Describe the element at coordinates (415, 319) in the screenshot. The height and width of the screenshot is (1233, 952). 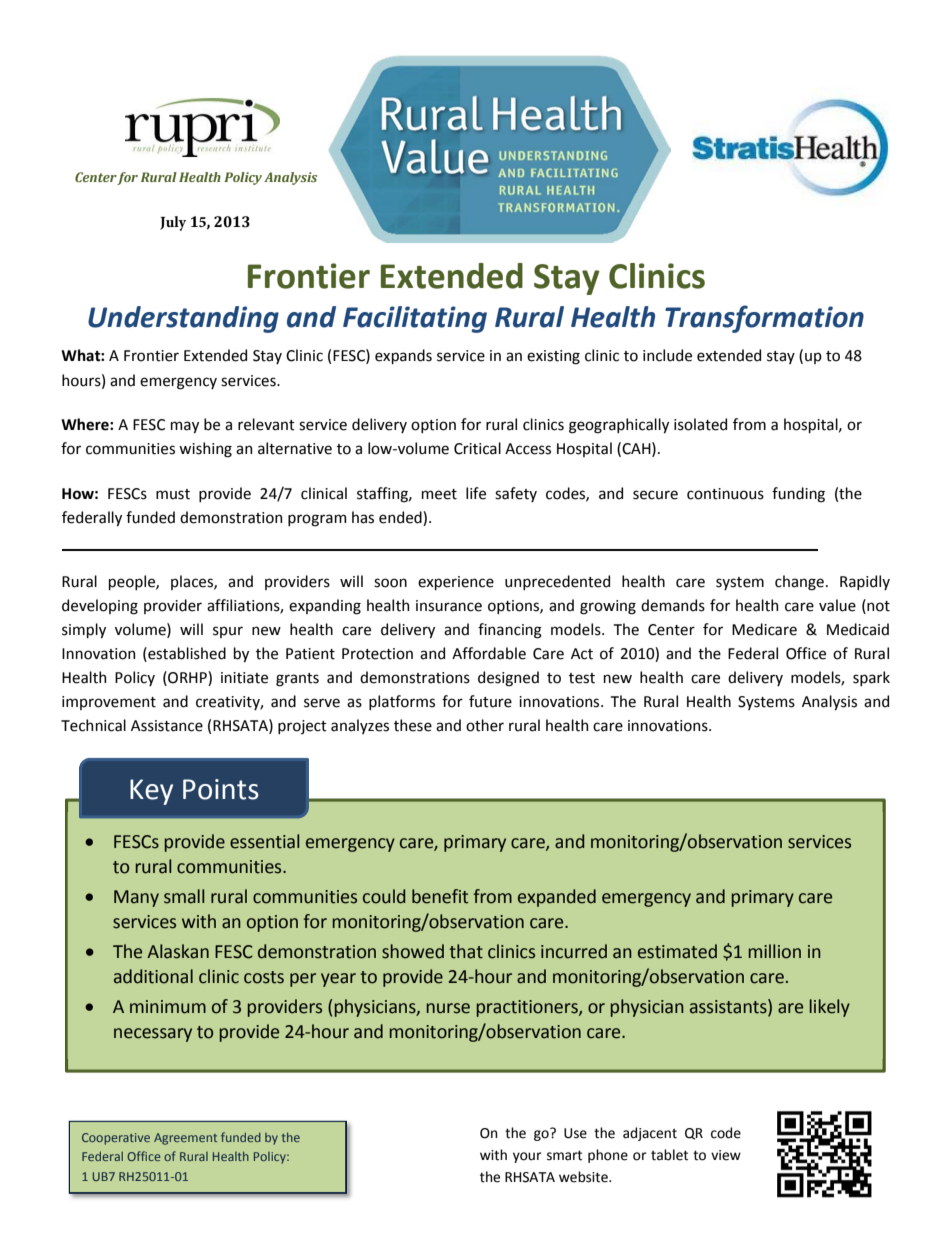
I see `Facilitating` at that location.
